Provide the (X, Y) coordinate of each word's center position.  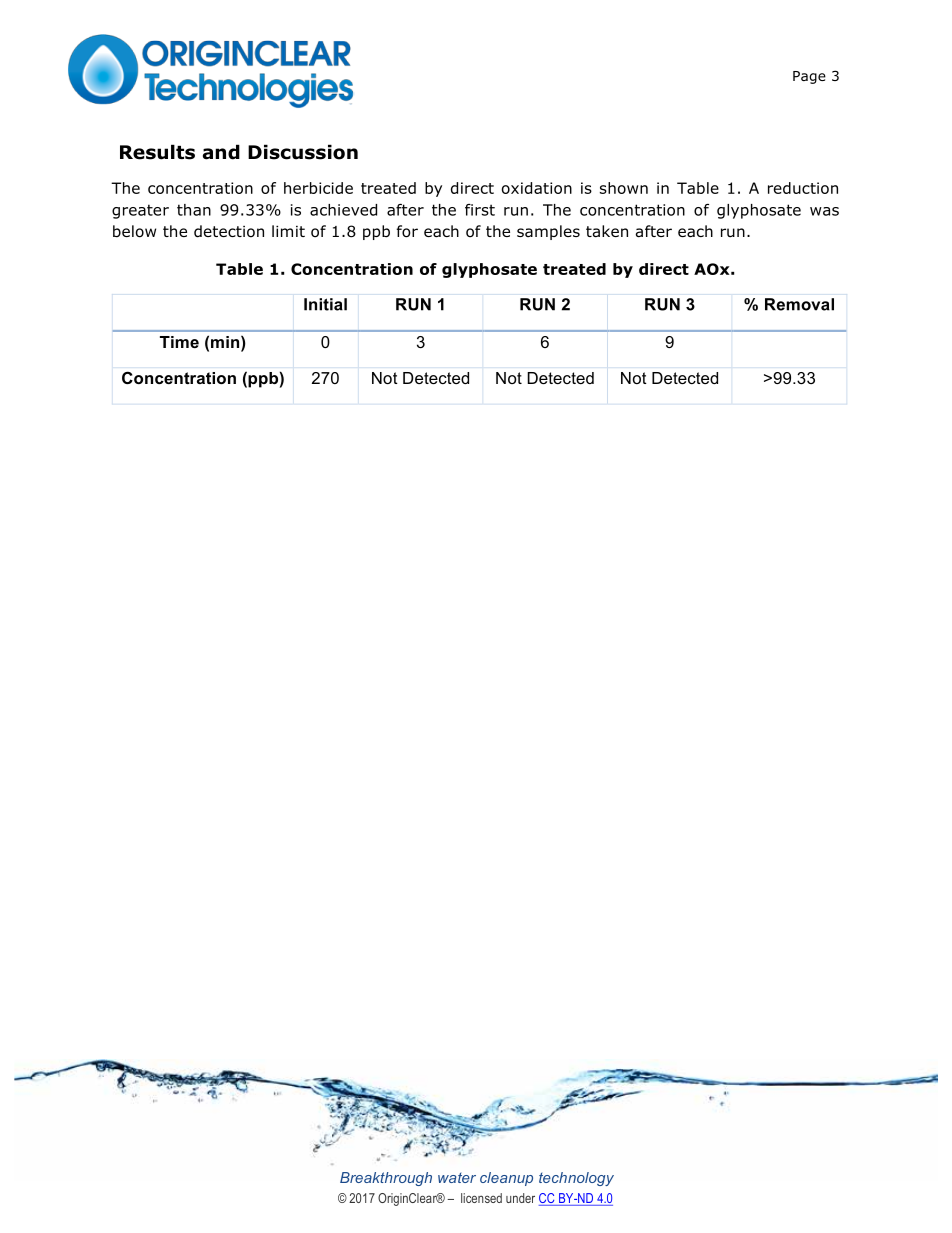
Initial (325, 304)
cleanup (506, 1179)
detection (229, 231)
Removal (799, 304)
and (221, 152)
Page (809, 77)
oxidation (537, 188)
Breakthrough (386, 1179)
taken (607, 231)
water (457, 1178)
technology (576, 1179)
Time (179, 342)
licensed (481, 1198)
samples (548, 232)
